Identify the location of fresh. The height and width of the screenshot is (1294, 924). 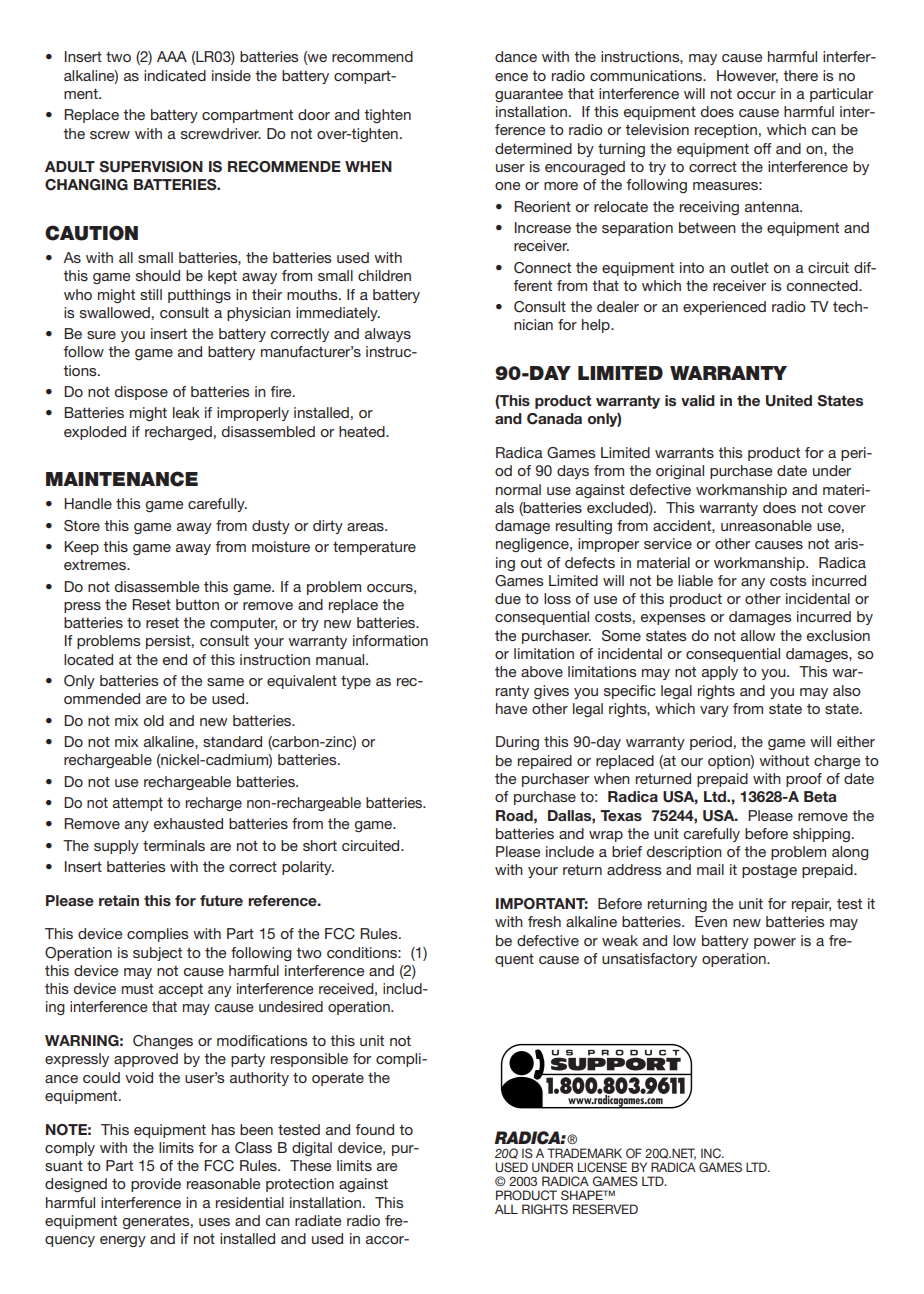
(544, 921).
